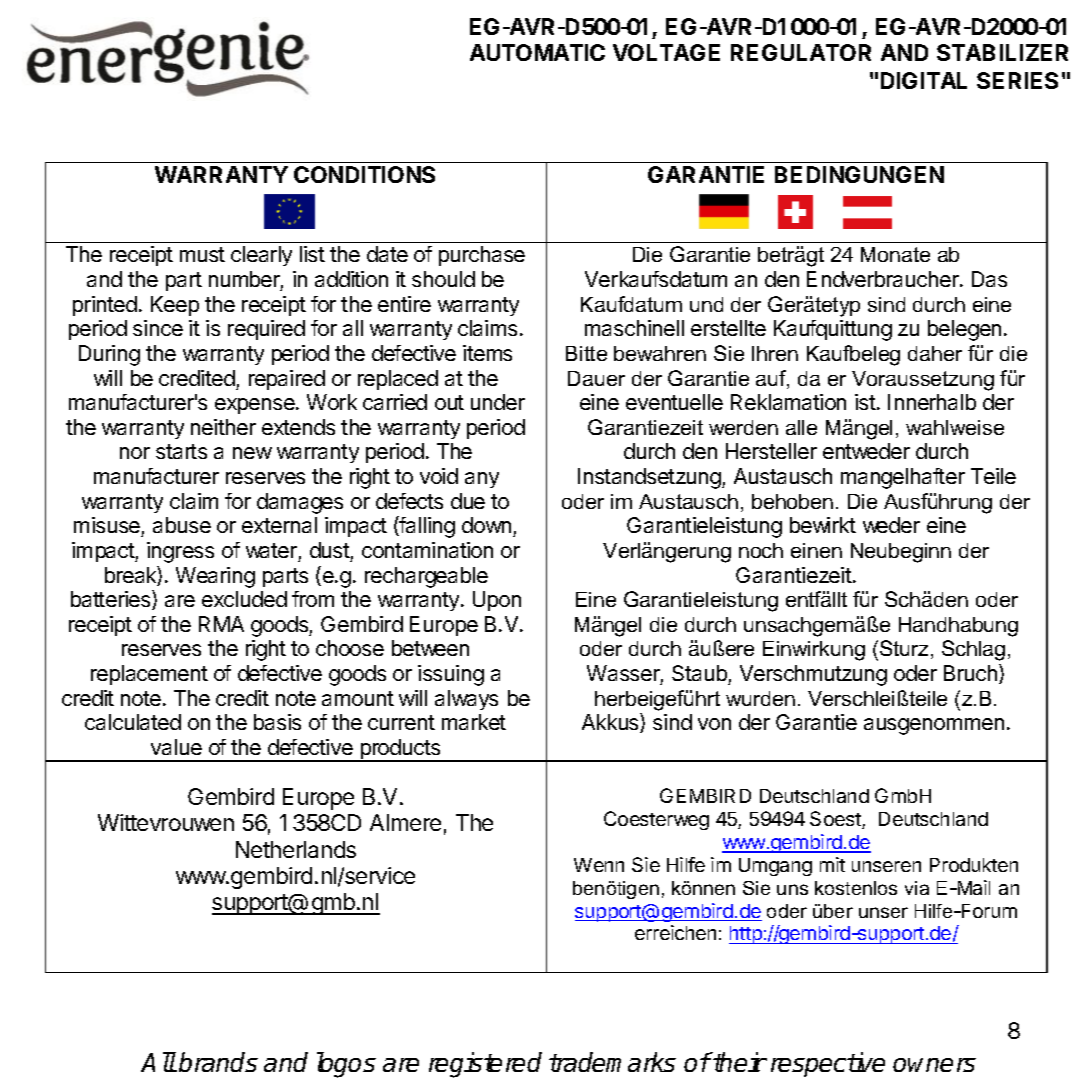 The height and width of the screenshot is (1092, 1092). I want to click on CONDITIONS, so click(364, 174).
